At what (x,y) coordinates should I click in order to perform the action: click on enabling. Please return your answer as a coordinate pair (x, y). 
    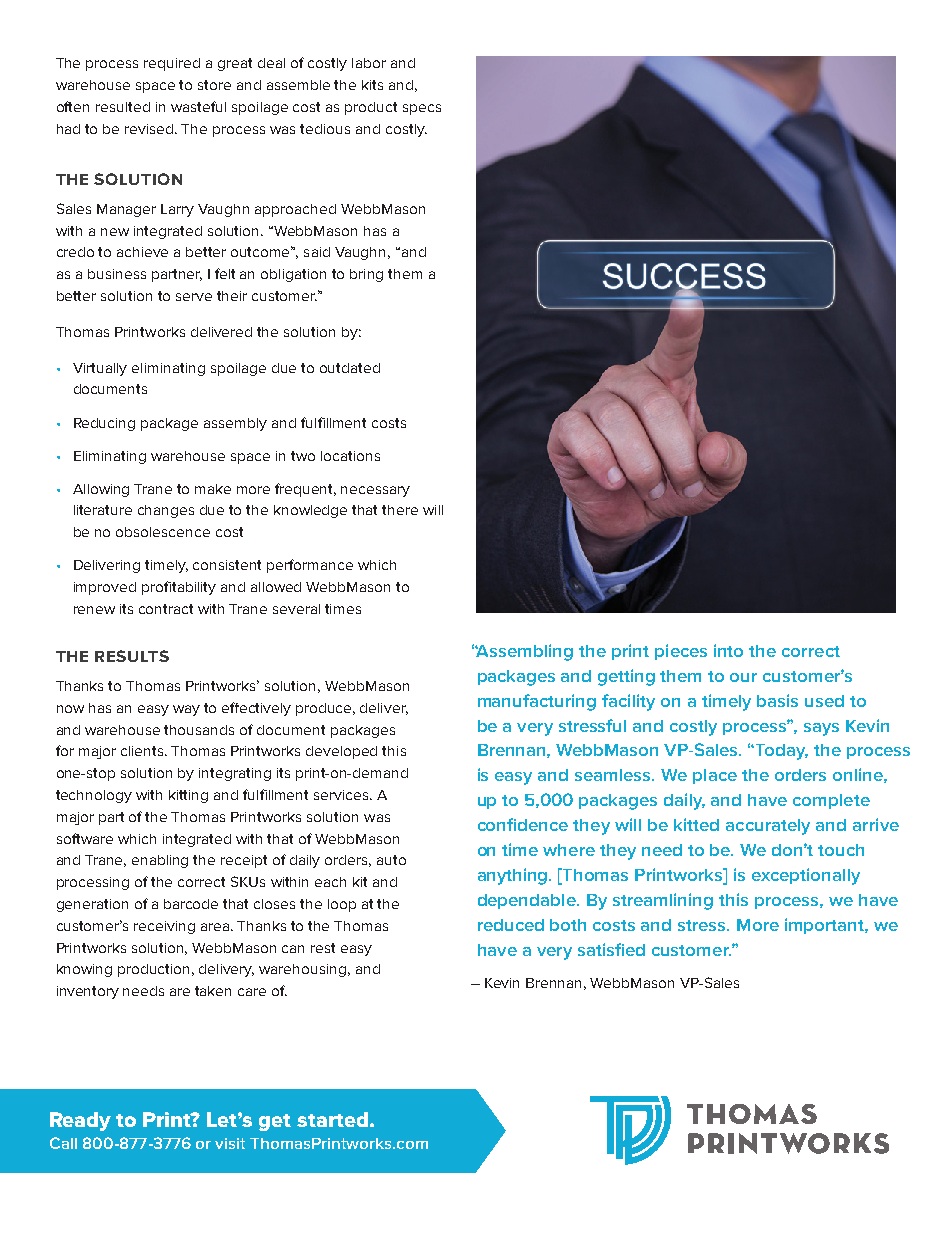
    Looking at the image, I should click on (160, 861).
